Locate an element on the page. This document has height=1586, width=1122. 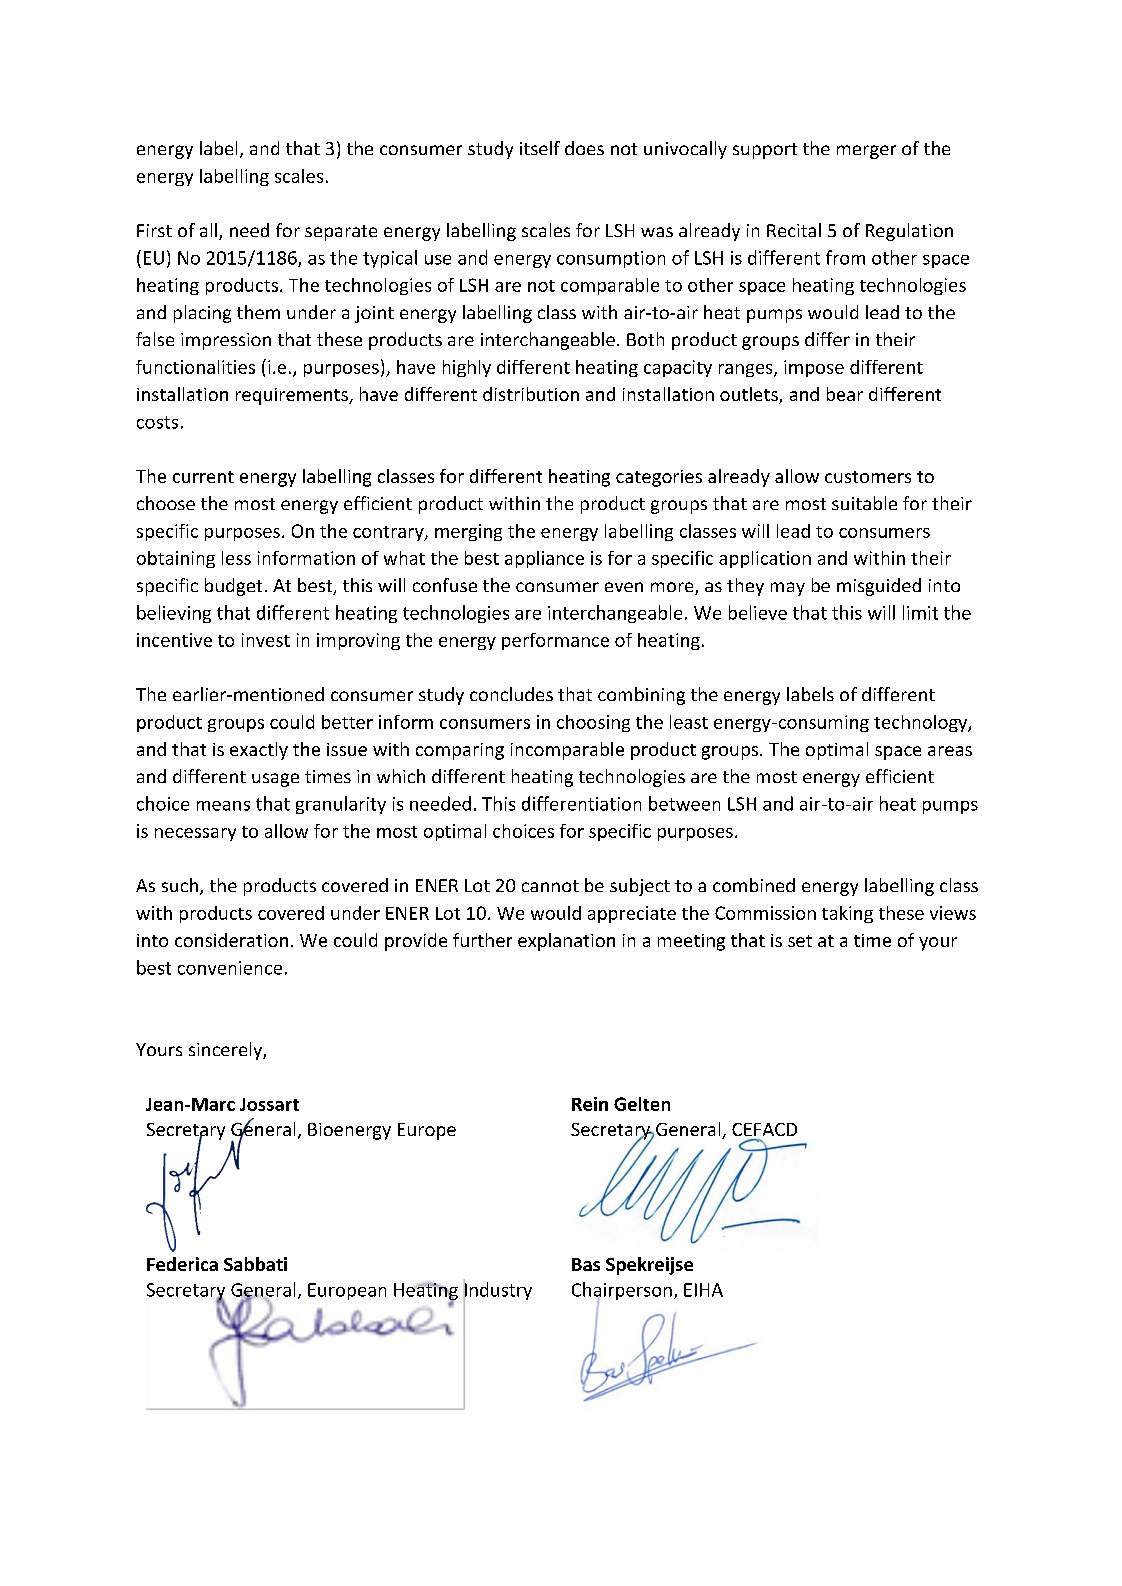
Federica is located at coordinates (182, 1264).
